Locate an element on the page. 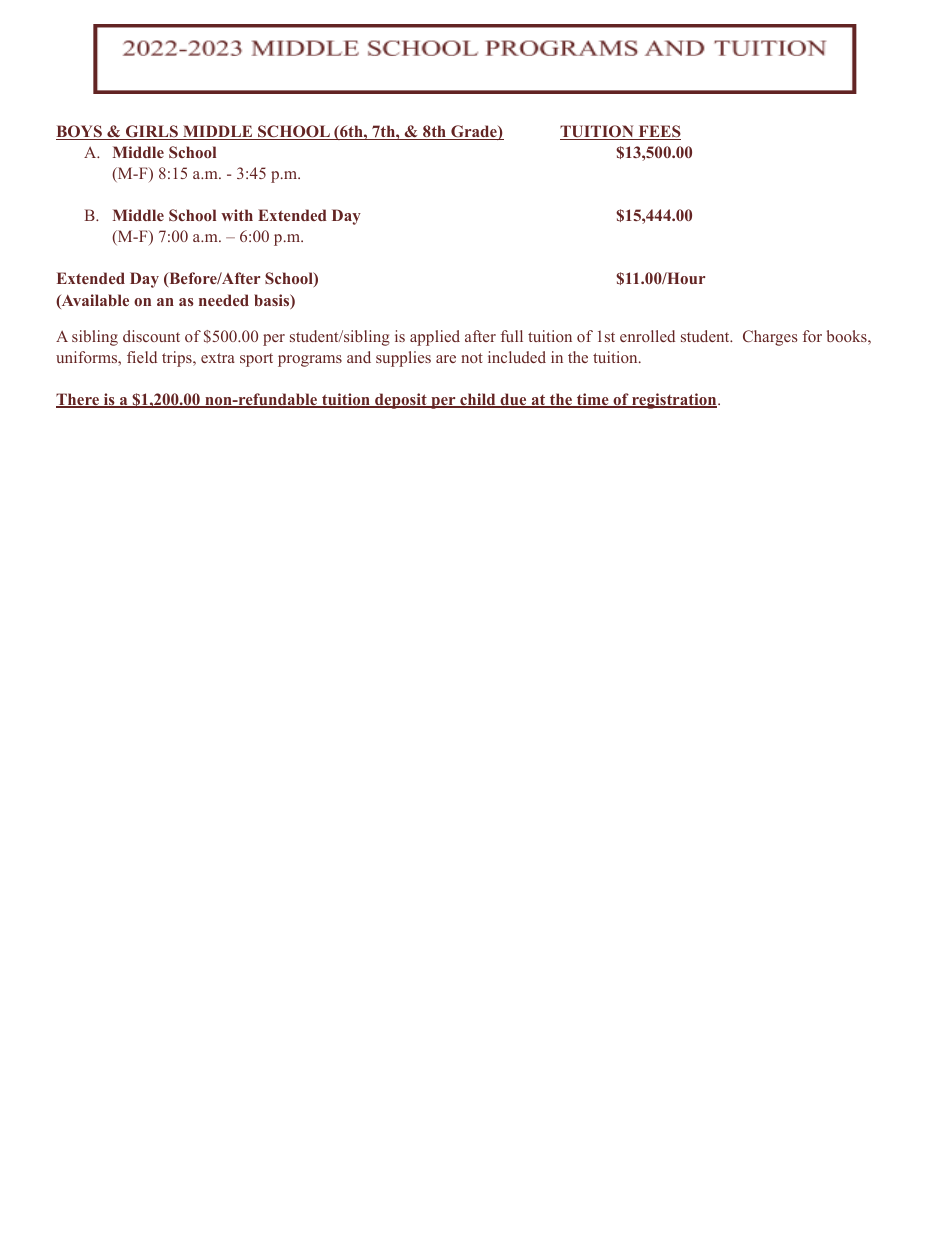 This image has height=1233, width=952. Grade is located at coordinates (474, 132).
